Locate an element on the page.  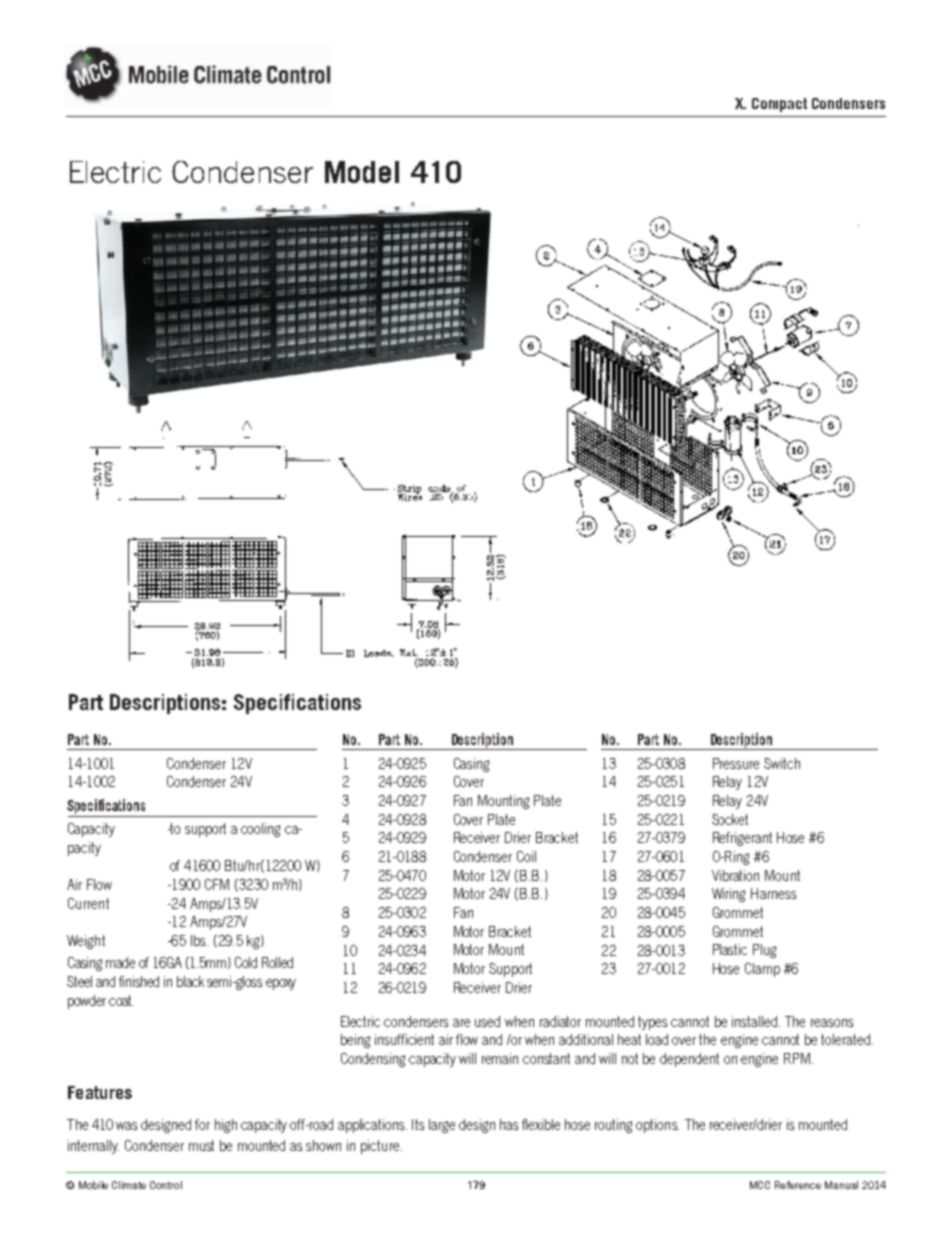
MCC is located at coordinates (760, 1185).
